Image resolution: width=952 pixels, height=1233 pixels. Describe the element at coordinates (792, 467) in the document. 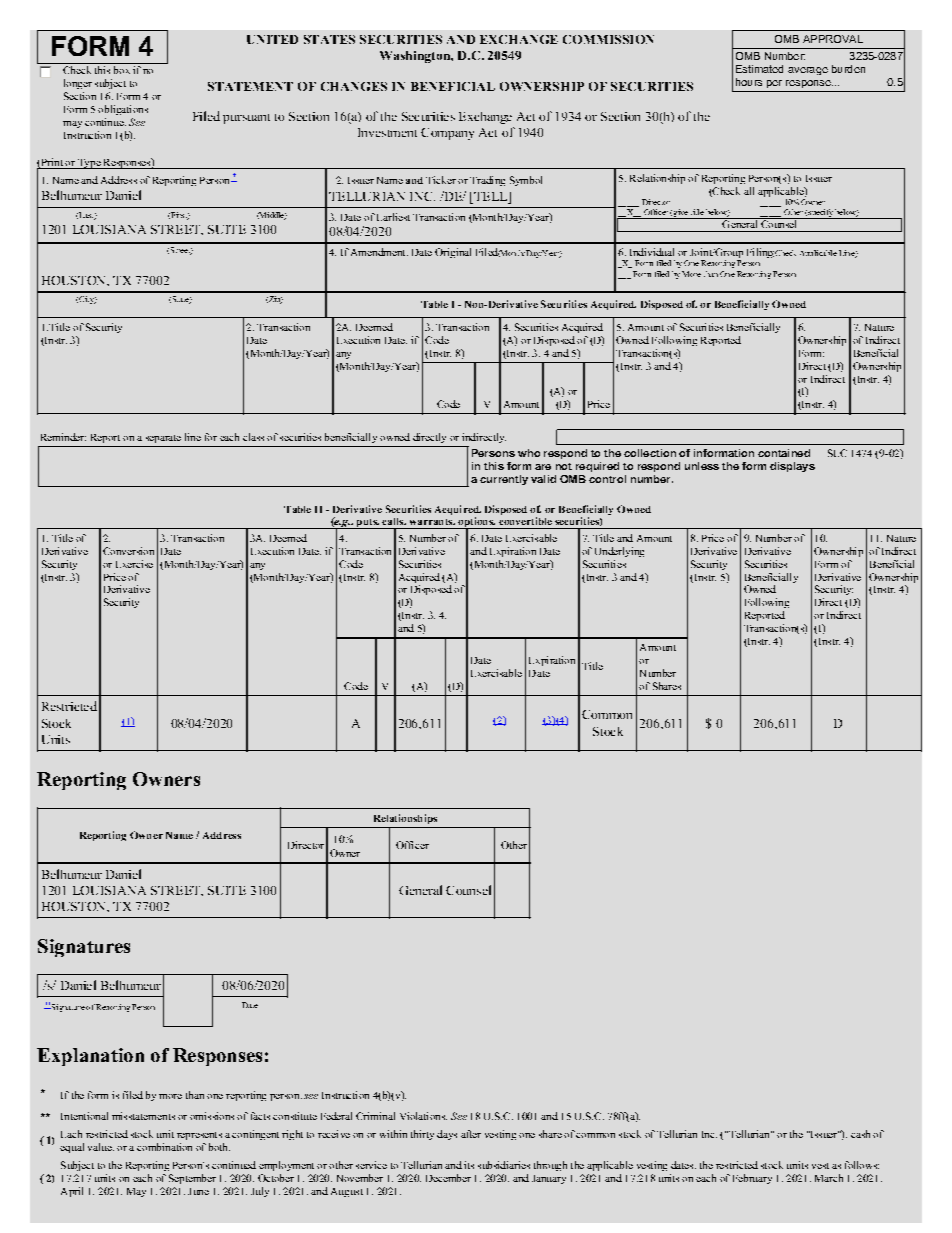

I see `displays` at that location.
